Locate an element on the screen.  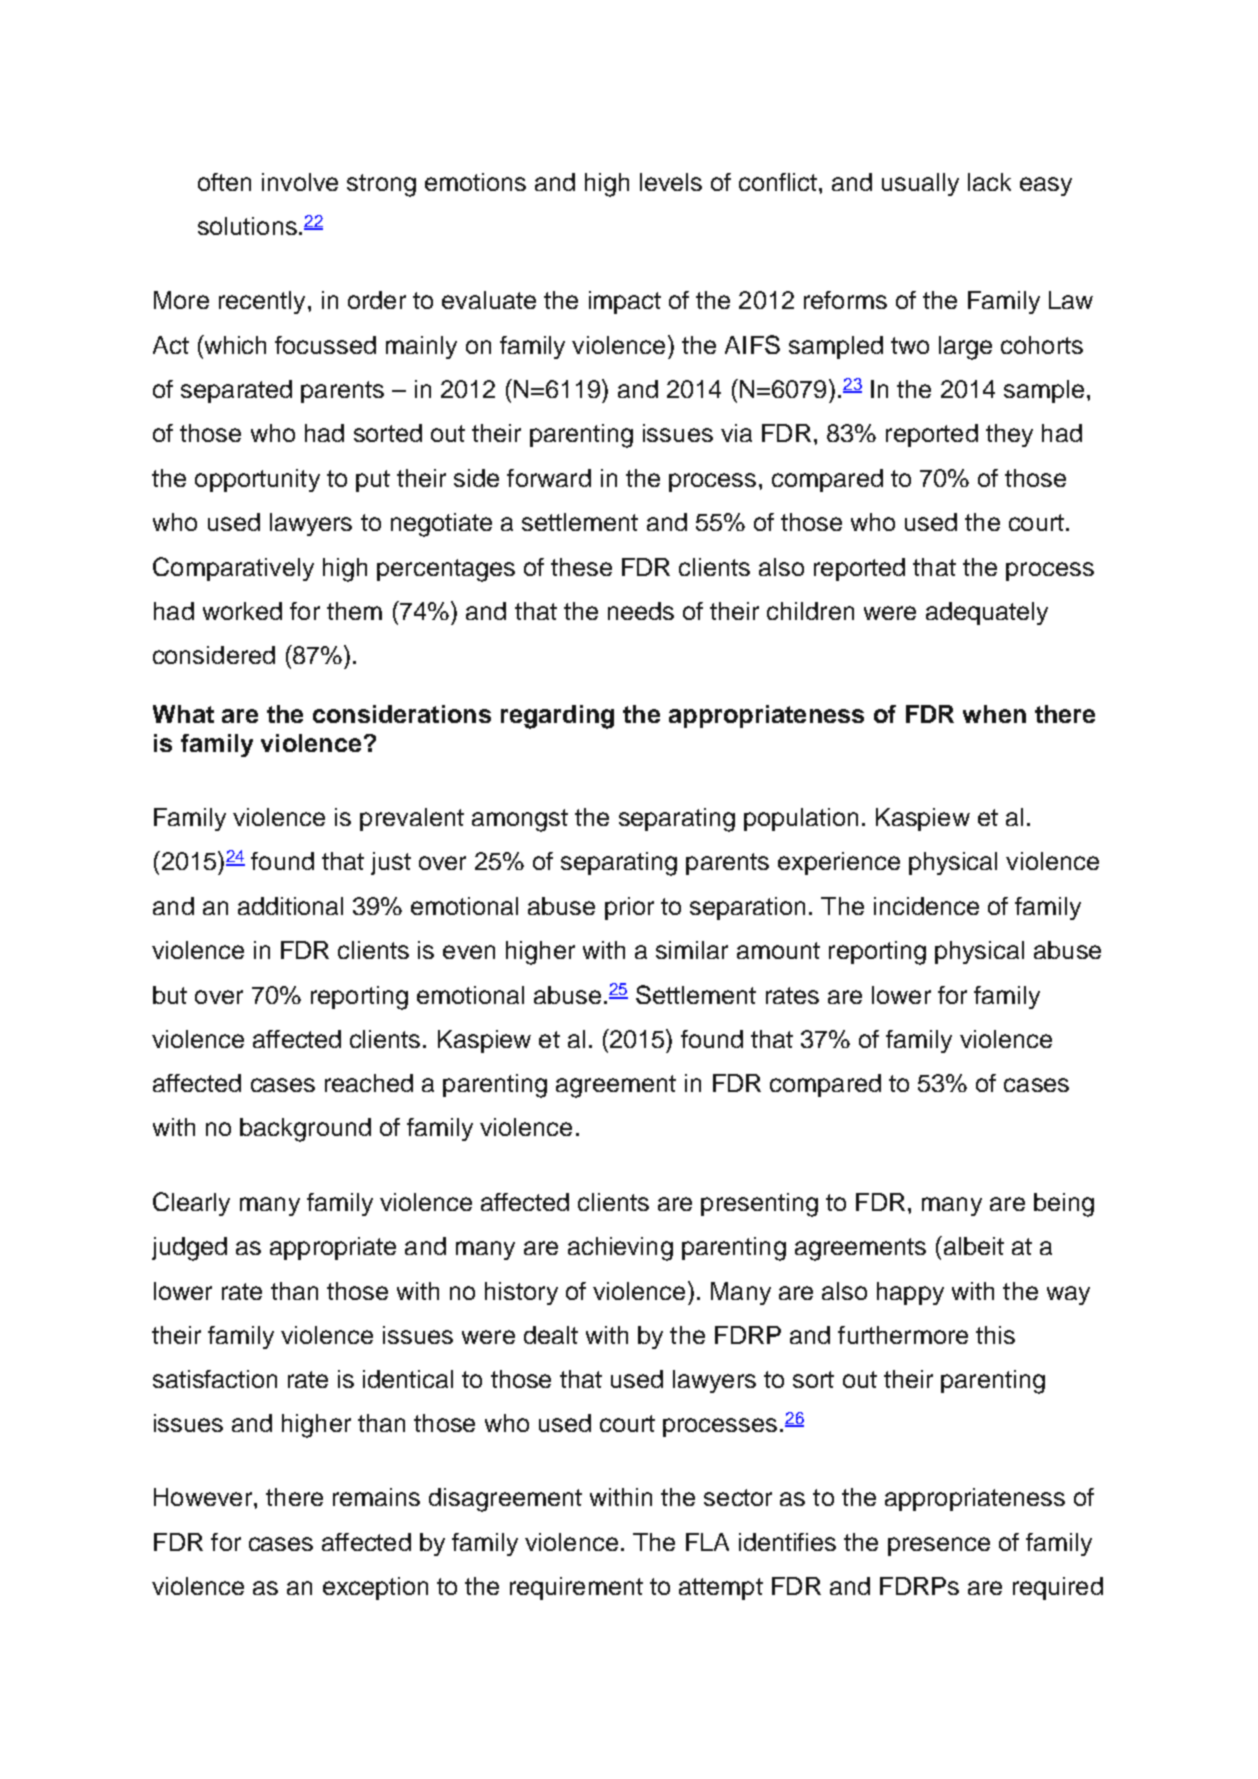
lack is located at coordinates (989, 182).
